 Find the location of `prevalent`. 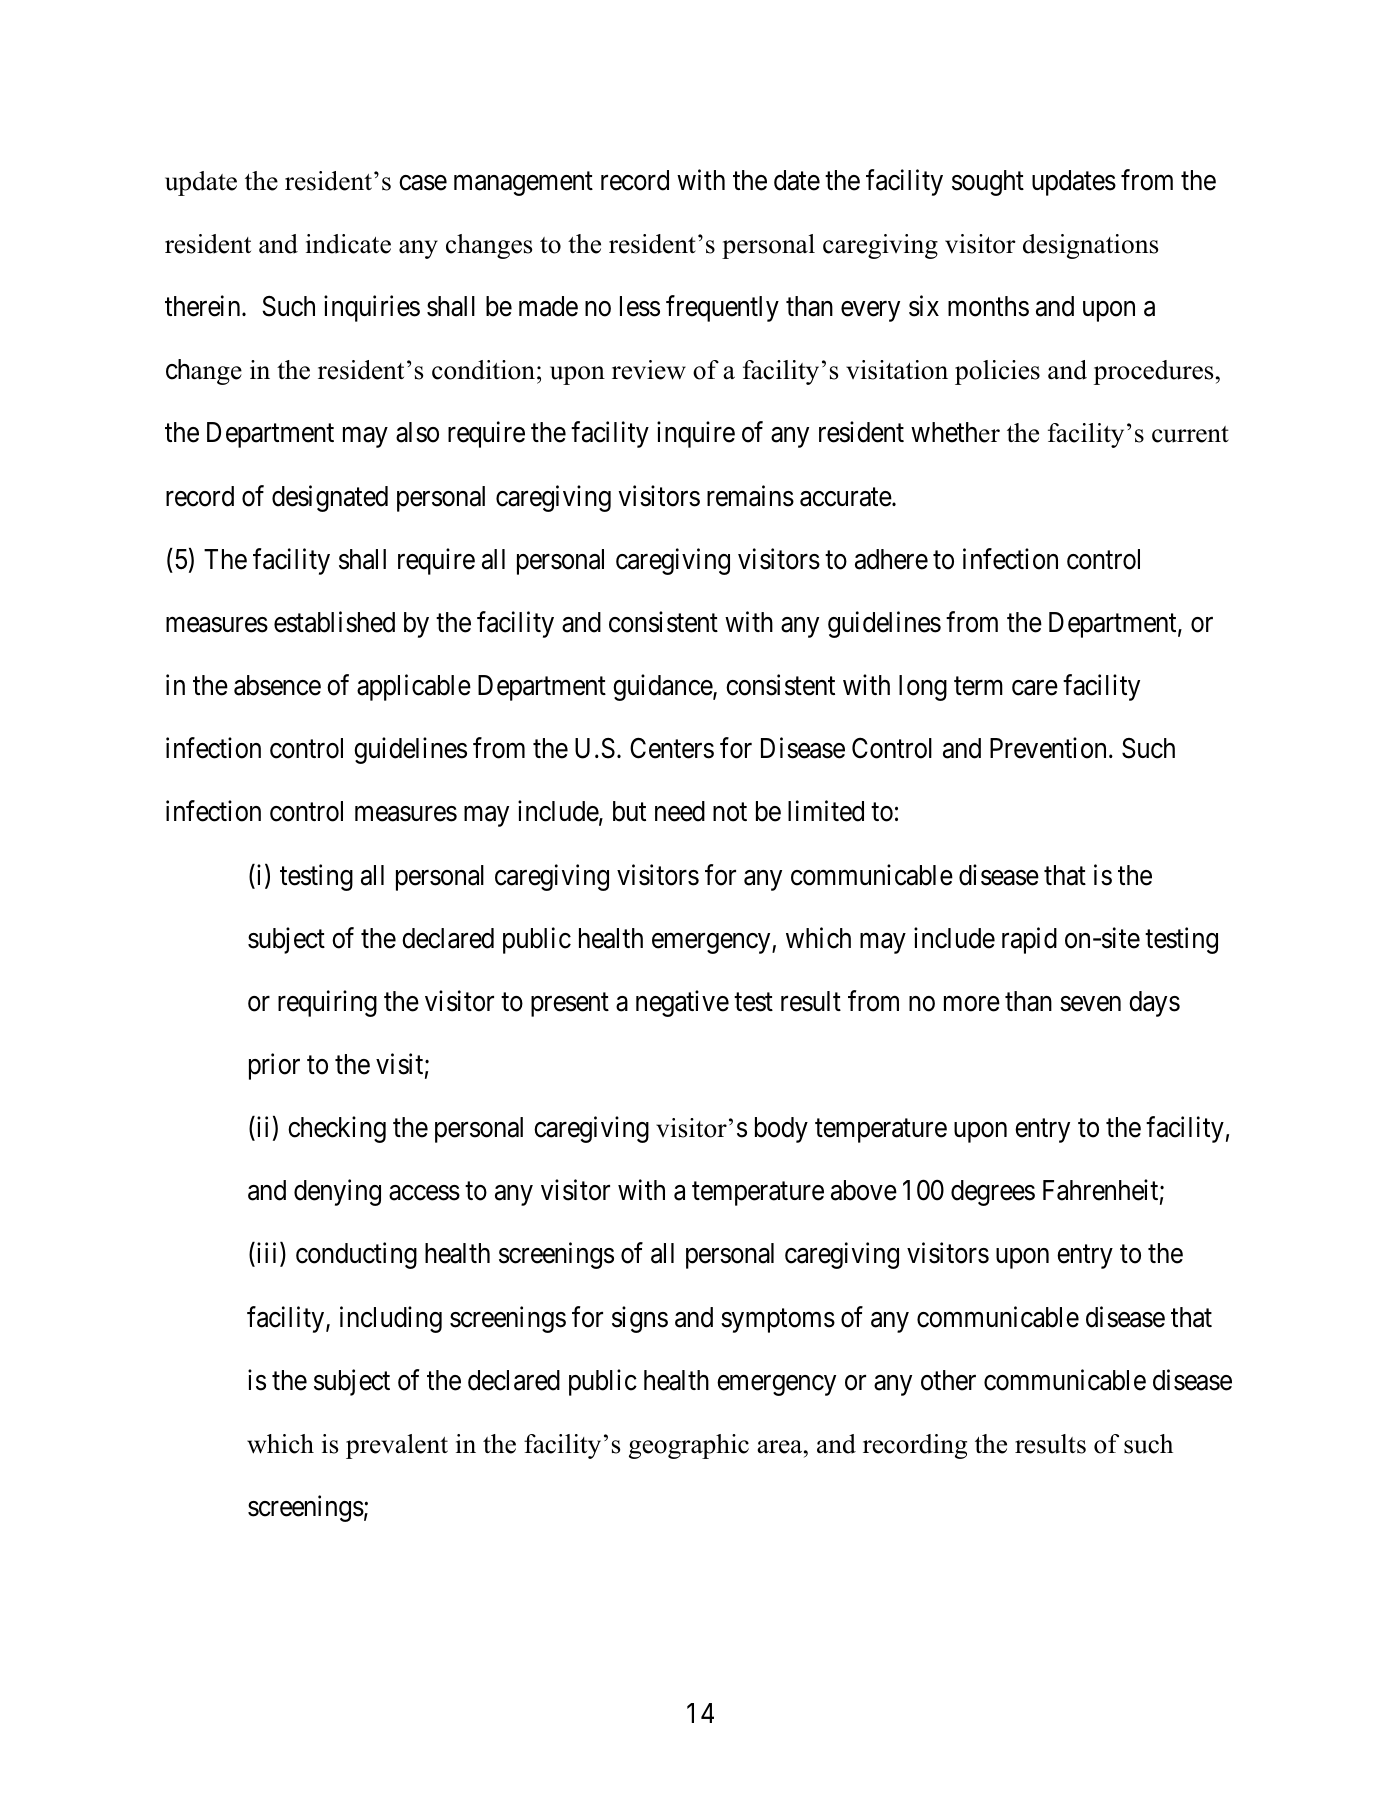

prevalent is located at coordinates (397, 1446).
